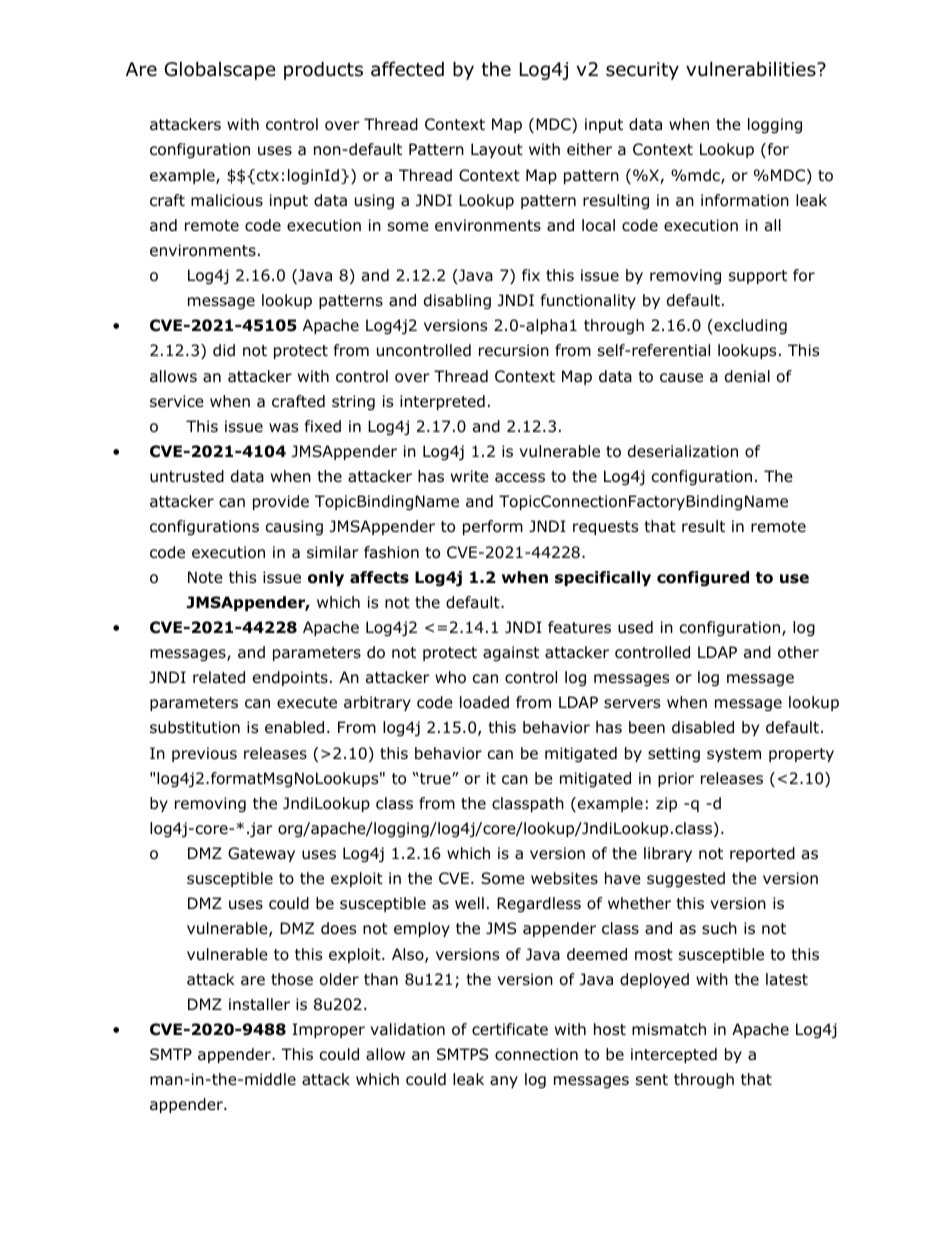 Image resolution: width=952 pixels, height=1233 pixels. Describe the element at coordinates (259, 1004) in the screenshot. I see `installer` at that location.
